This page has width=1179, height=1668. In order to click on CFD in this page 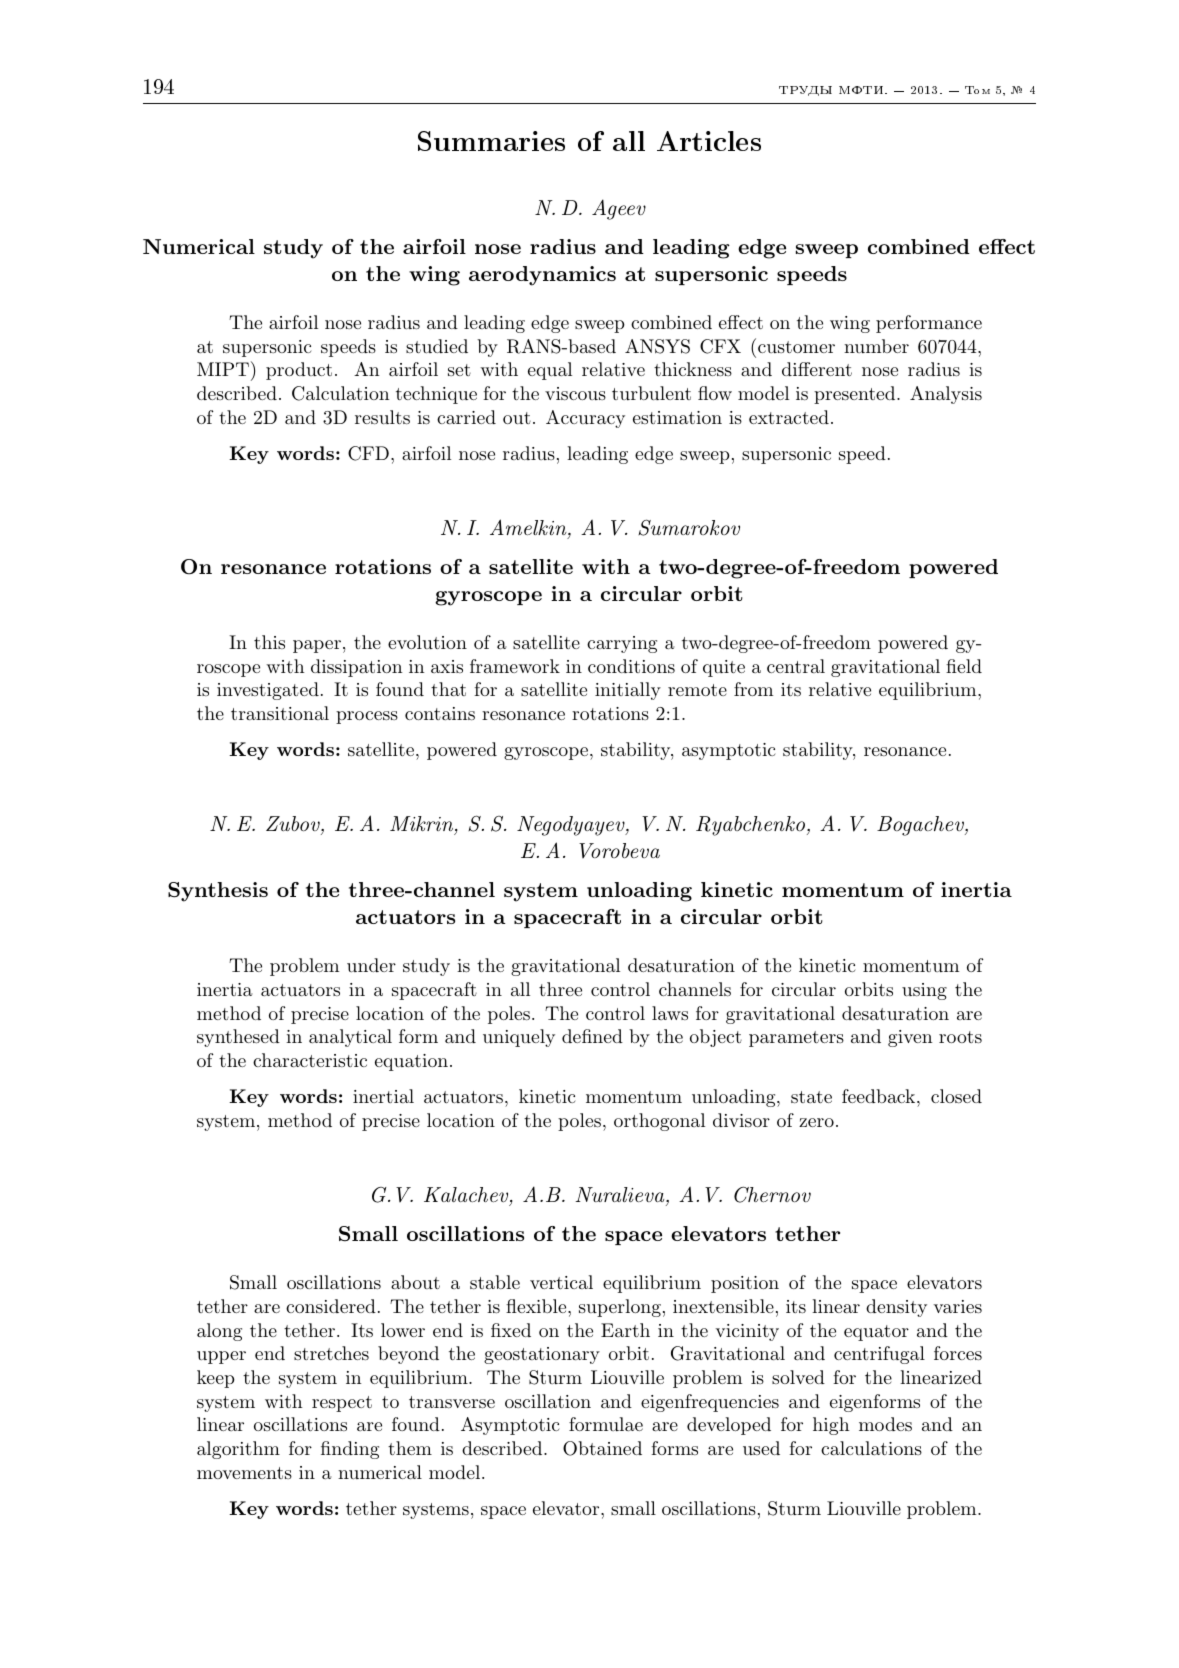, I will do `click(368, 453)`.
